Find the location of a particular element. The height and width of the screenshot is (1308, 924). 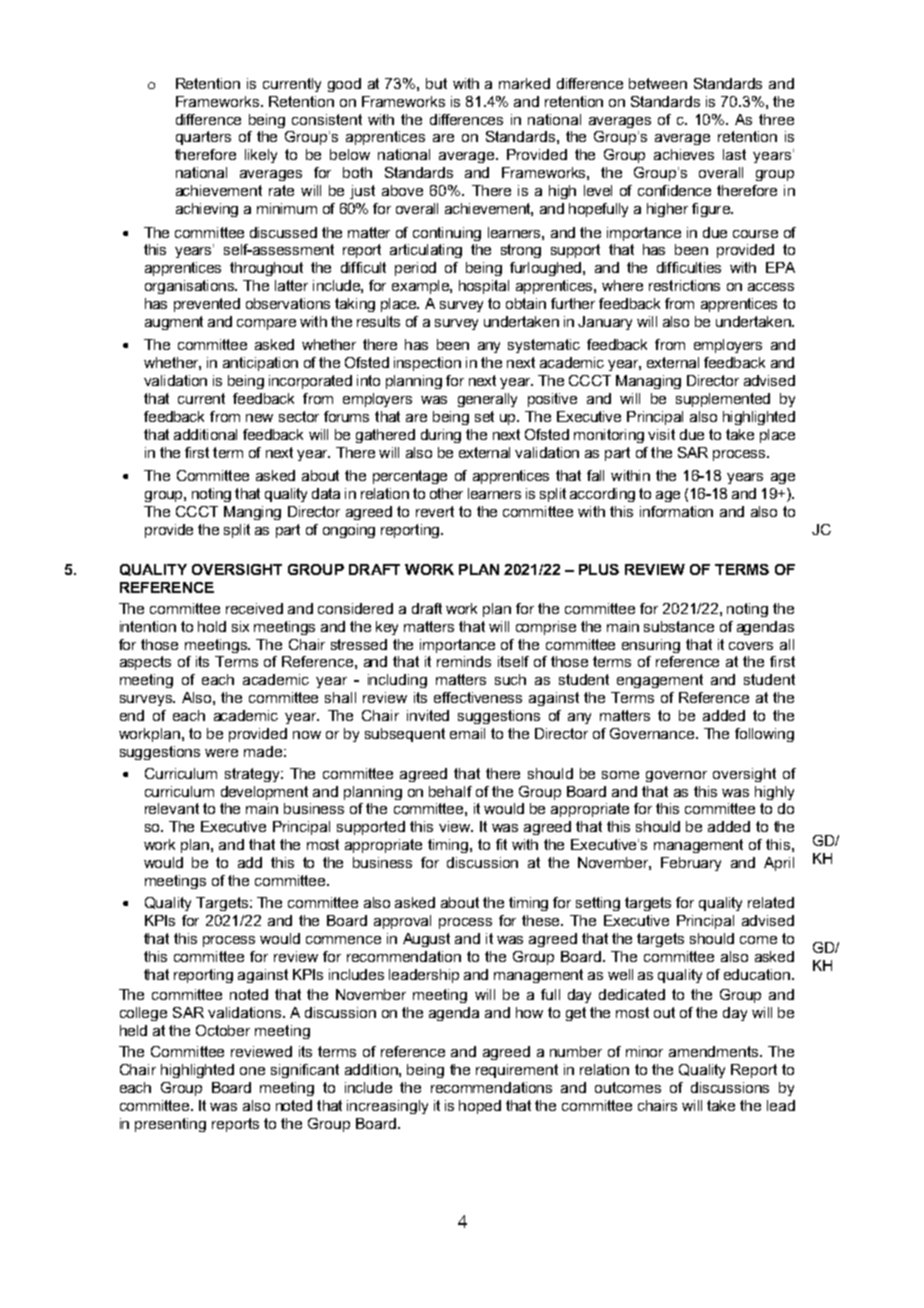

governor is located at coordinates (676, 776).
